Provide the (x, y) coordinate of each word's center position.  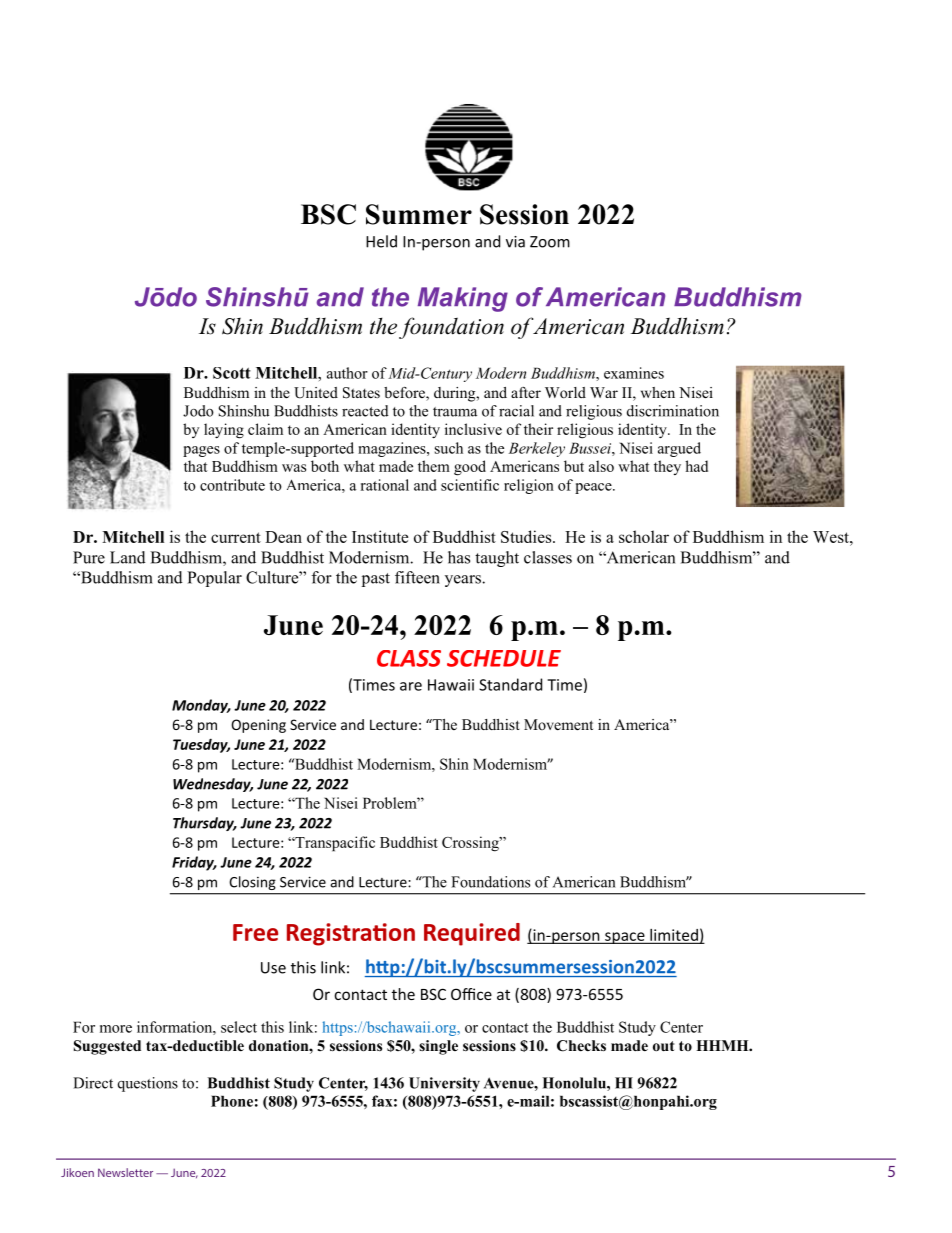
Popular (214, 579)
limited (674, 936)
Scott (232, 373)
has (459, 557)
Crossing (471, 844)
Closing (252, 883)
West (832, 537)
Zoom (550, 242)
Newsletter (125, 1172)
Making (463, 299)
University (444, 1084)
